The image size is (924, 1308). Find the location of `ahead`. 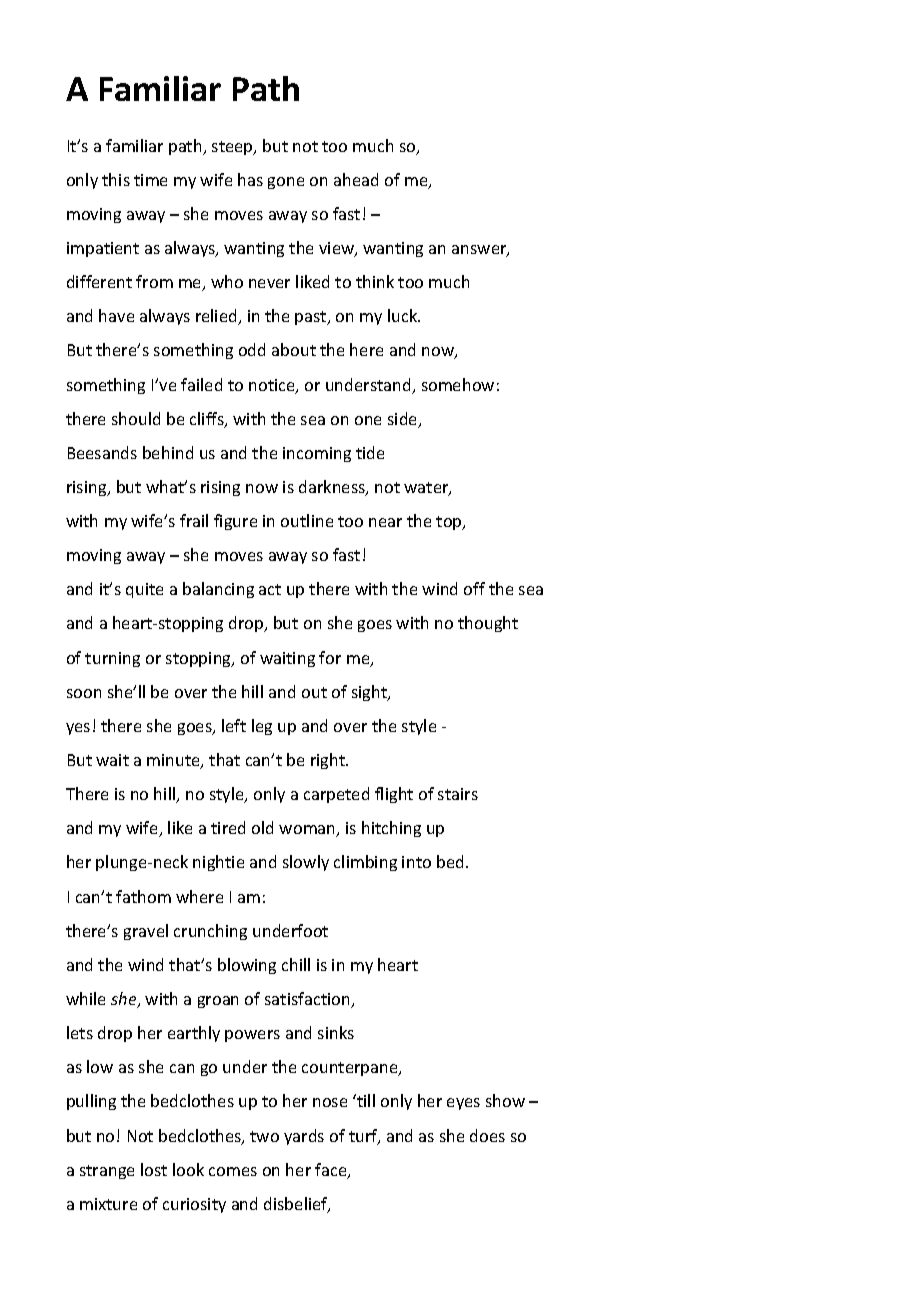

ahead is located at coordinates (356, 179).
